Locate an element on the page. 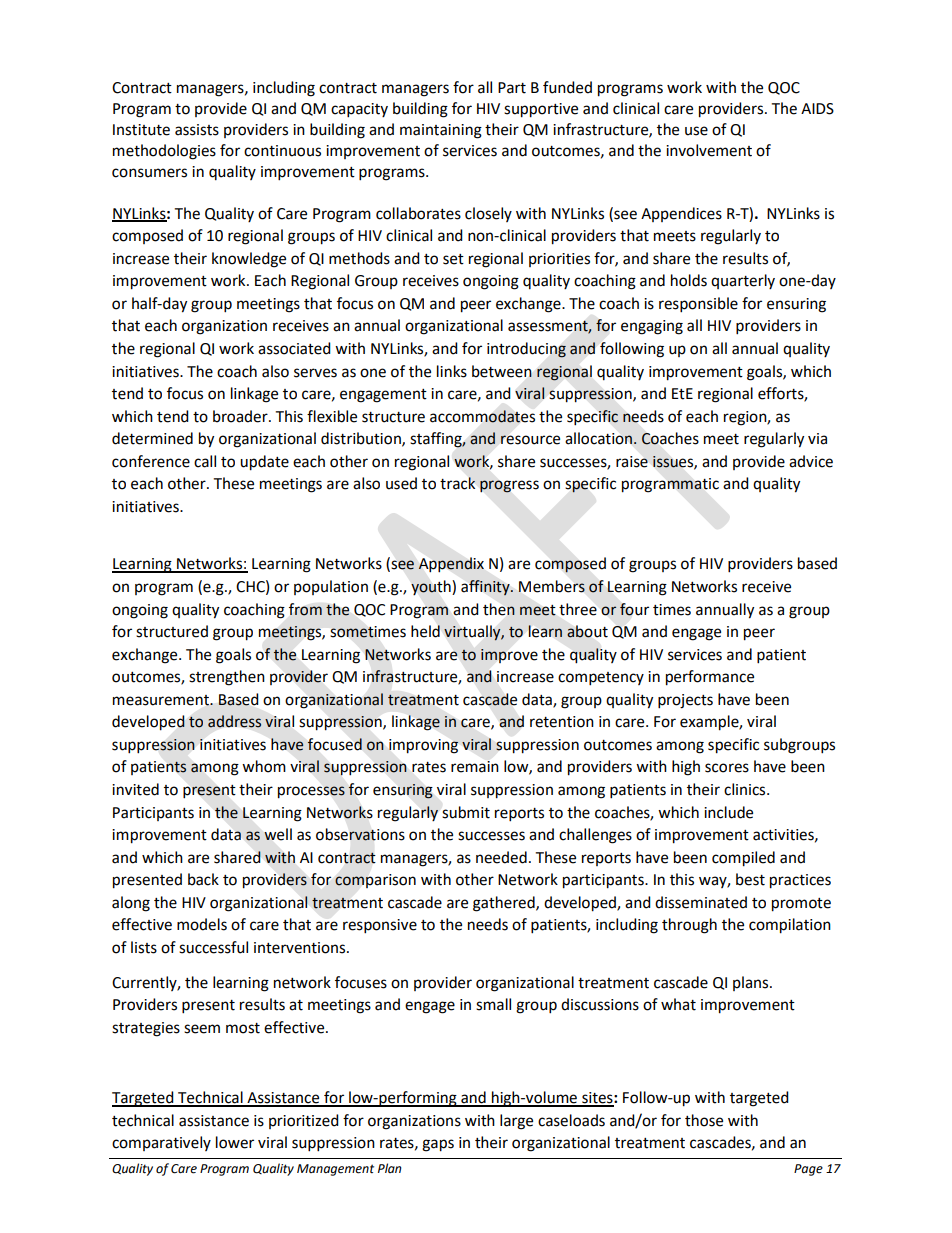 This page has height=1233, width=952. from is located at coordinates (305, 609).
